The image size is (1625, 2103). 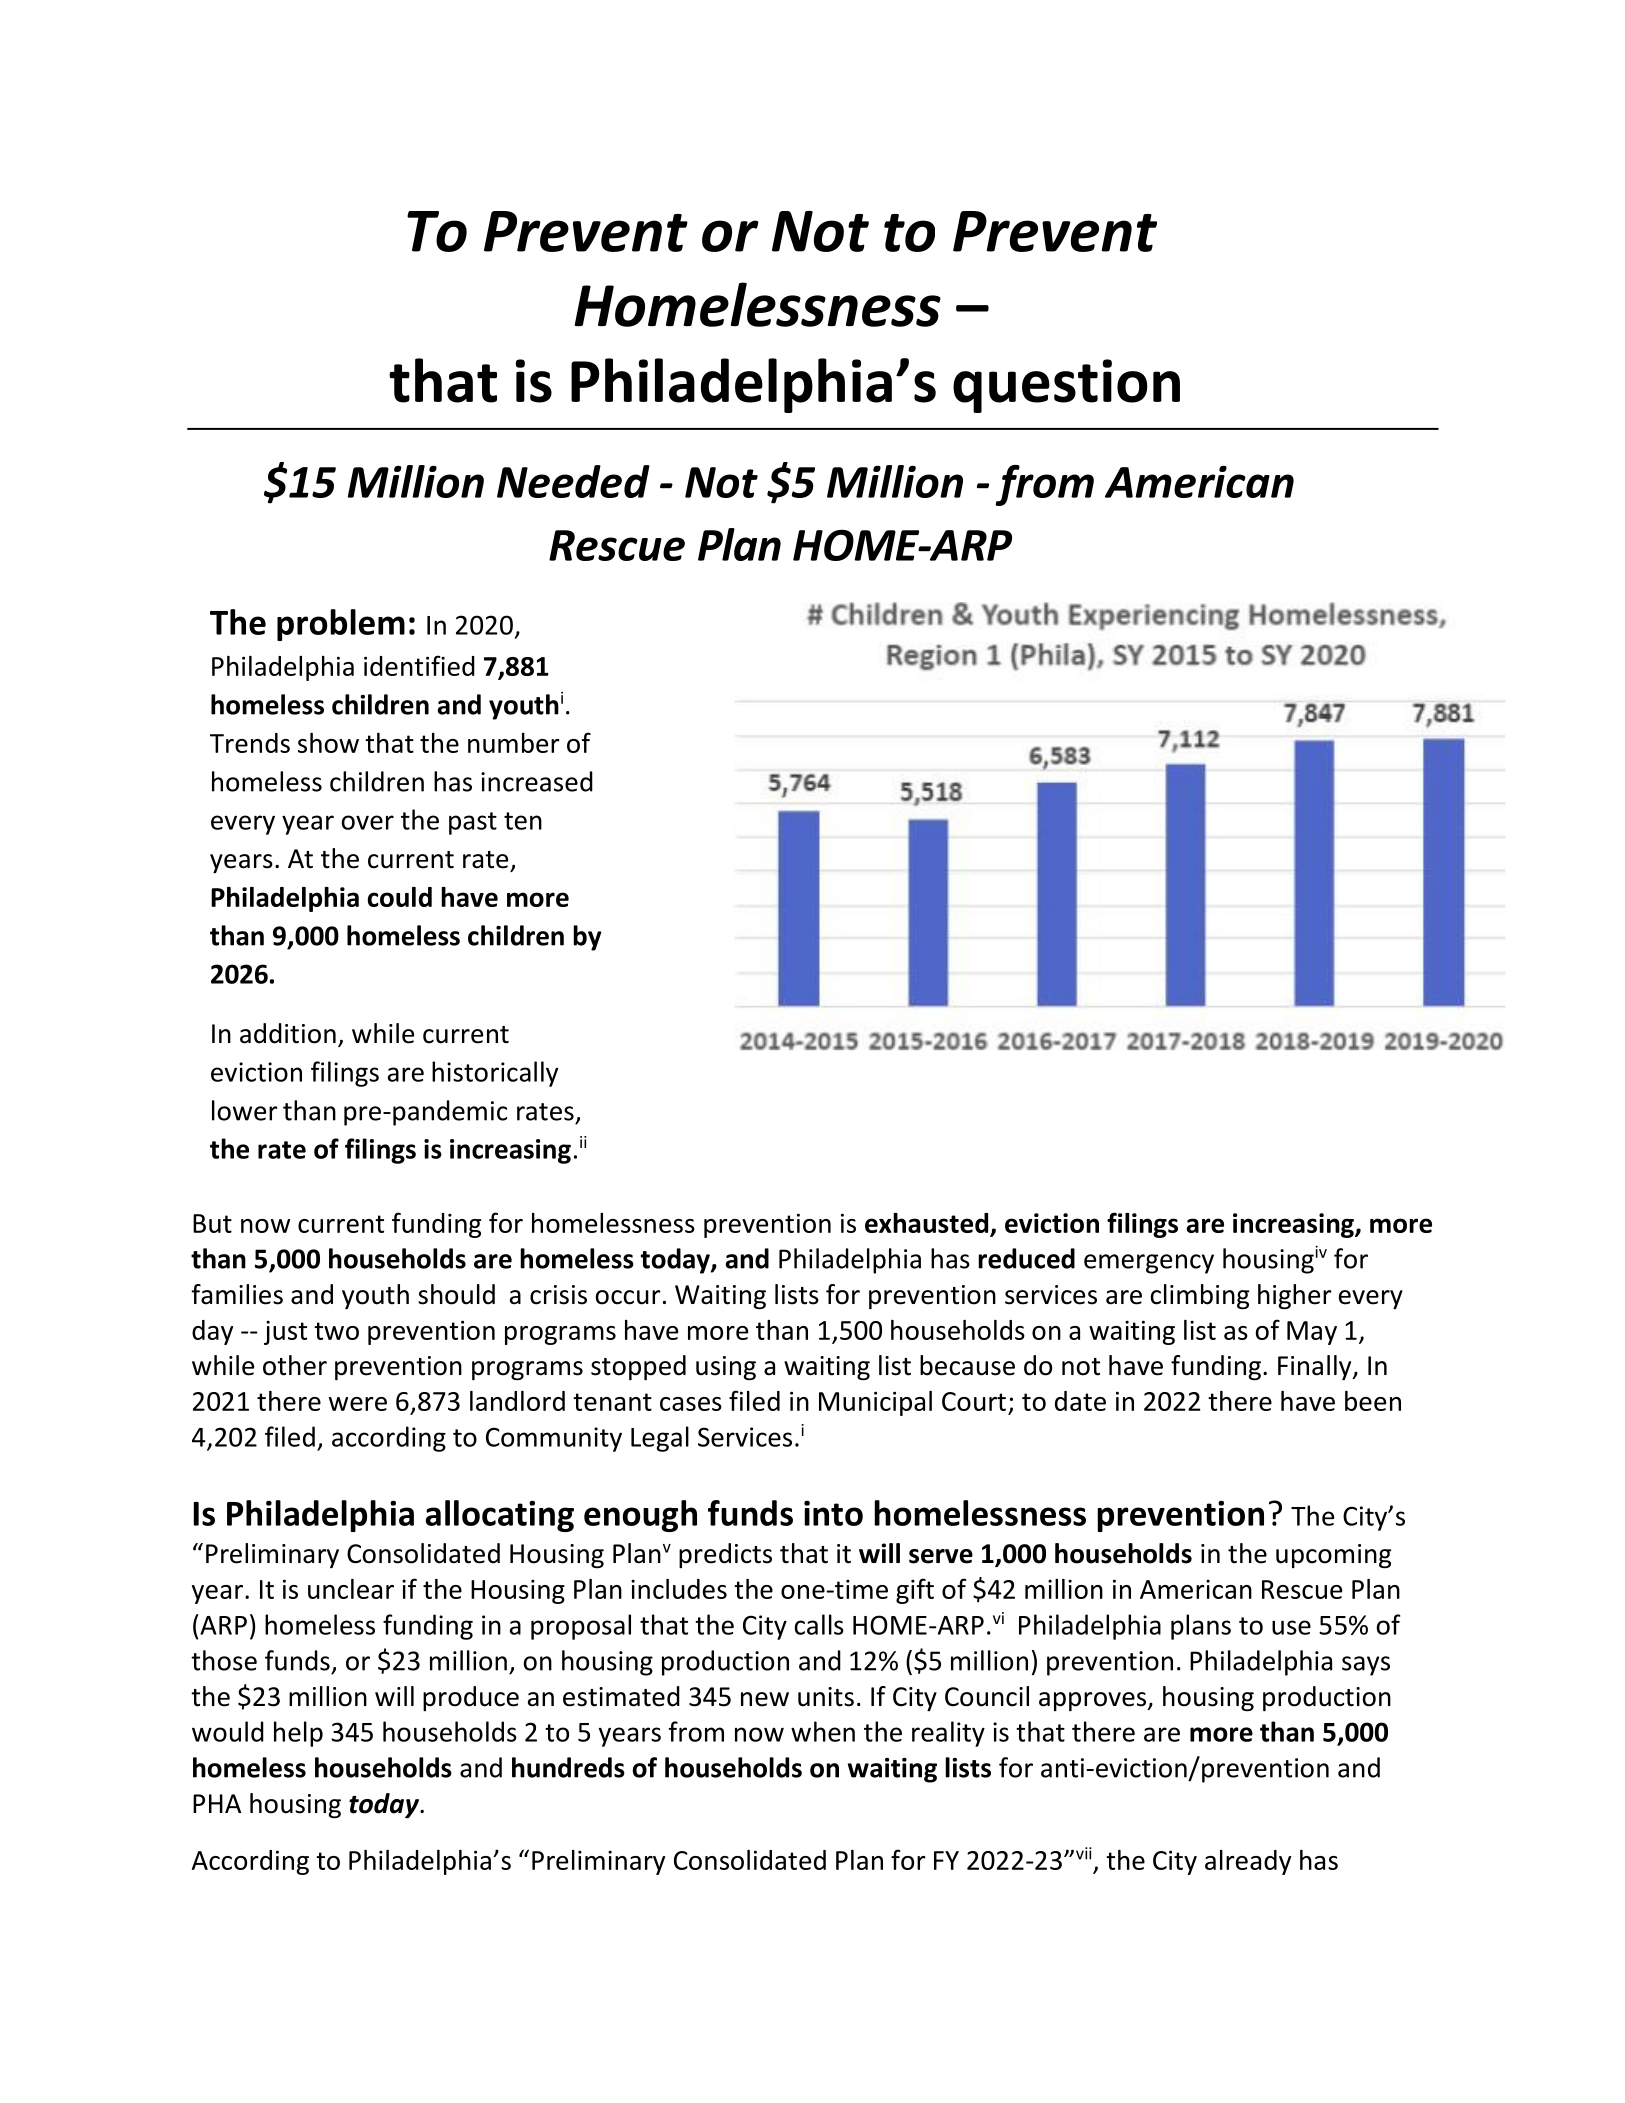 I want to click on Needed, so click(x=573, y=481).
